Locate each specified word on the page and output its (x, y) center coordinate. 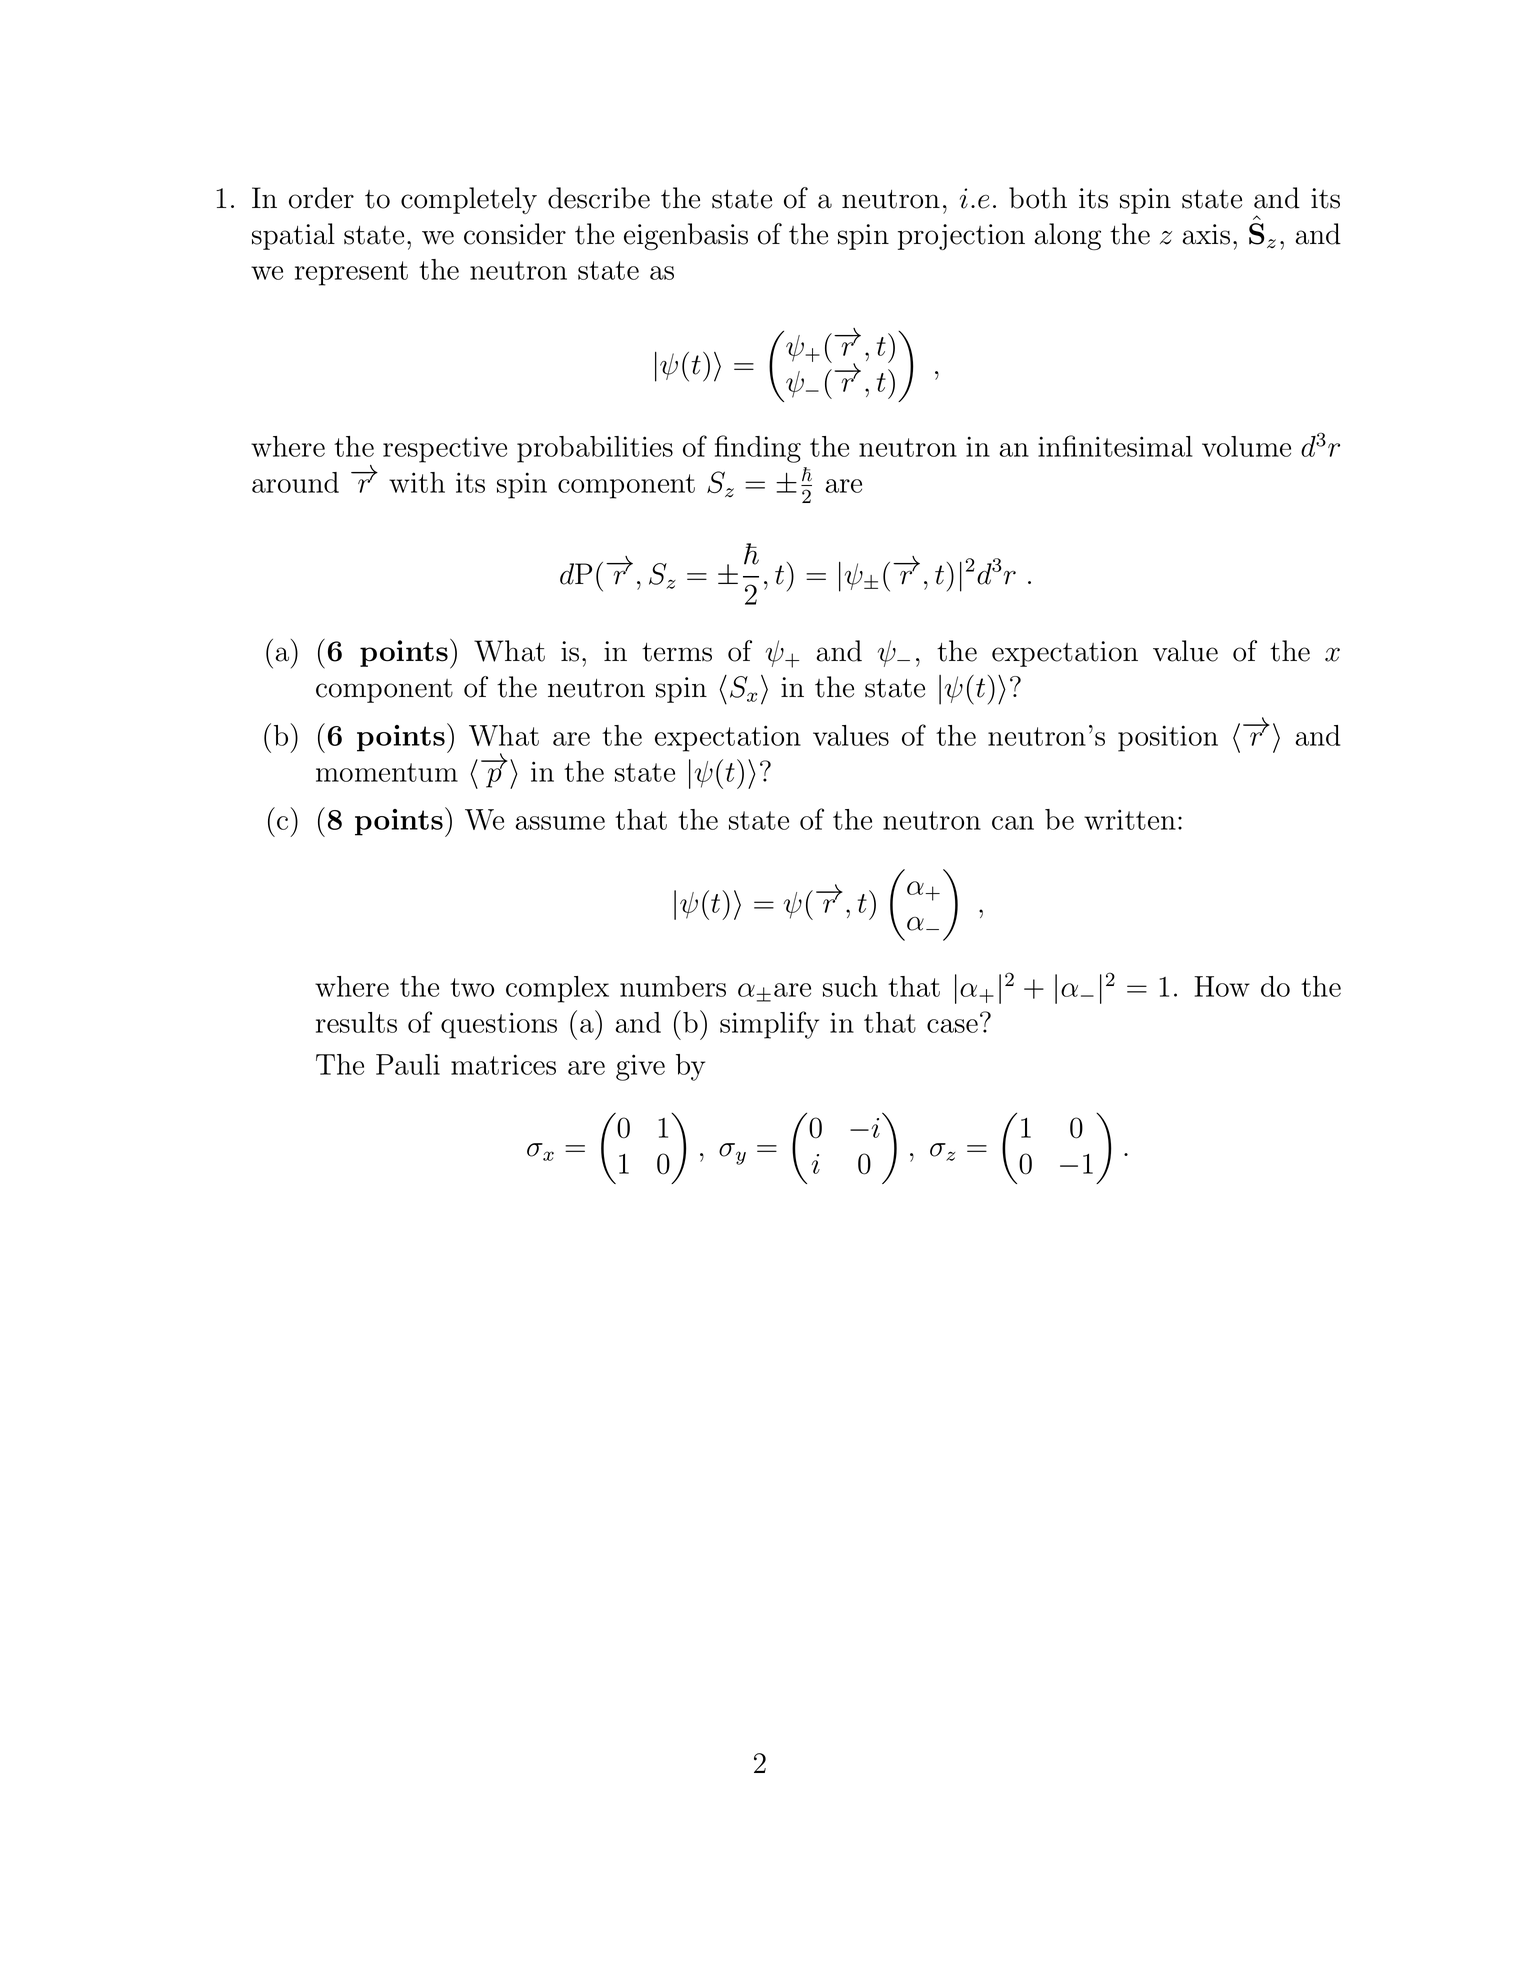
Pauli (408, 1064)
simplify (769, 1025)
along (1068, 236)
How (1222, 986)
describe (599, 198)
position (1168, 738)
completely (469, 200)
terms (677, 652)
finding (758, 449)
